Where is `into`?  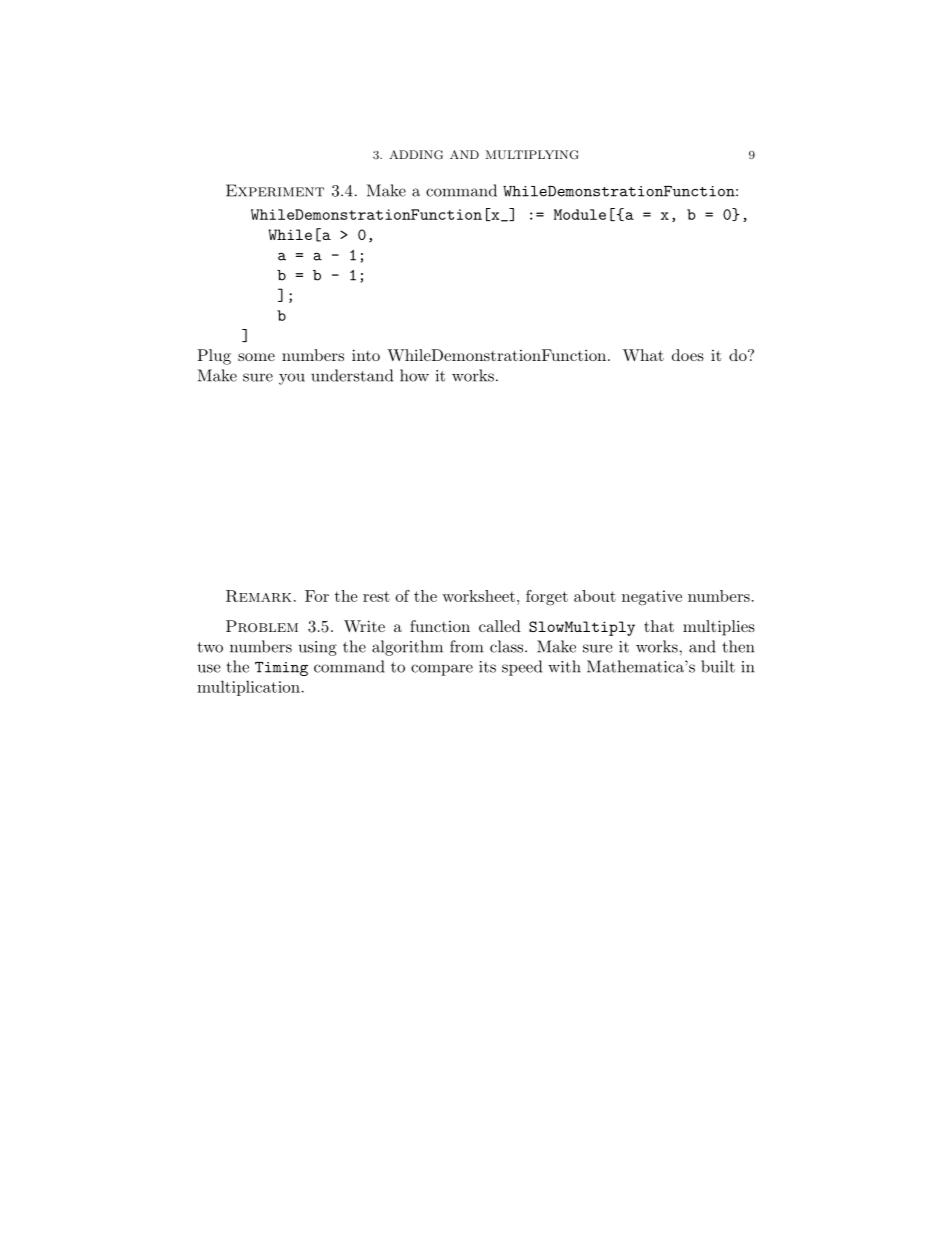 into is located at coordinates (366, 355).
